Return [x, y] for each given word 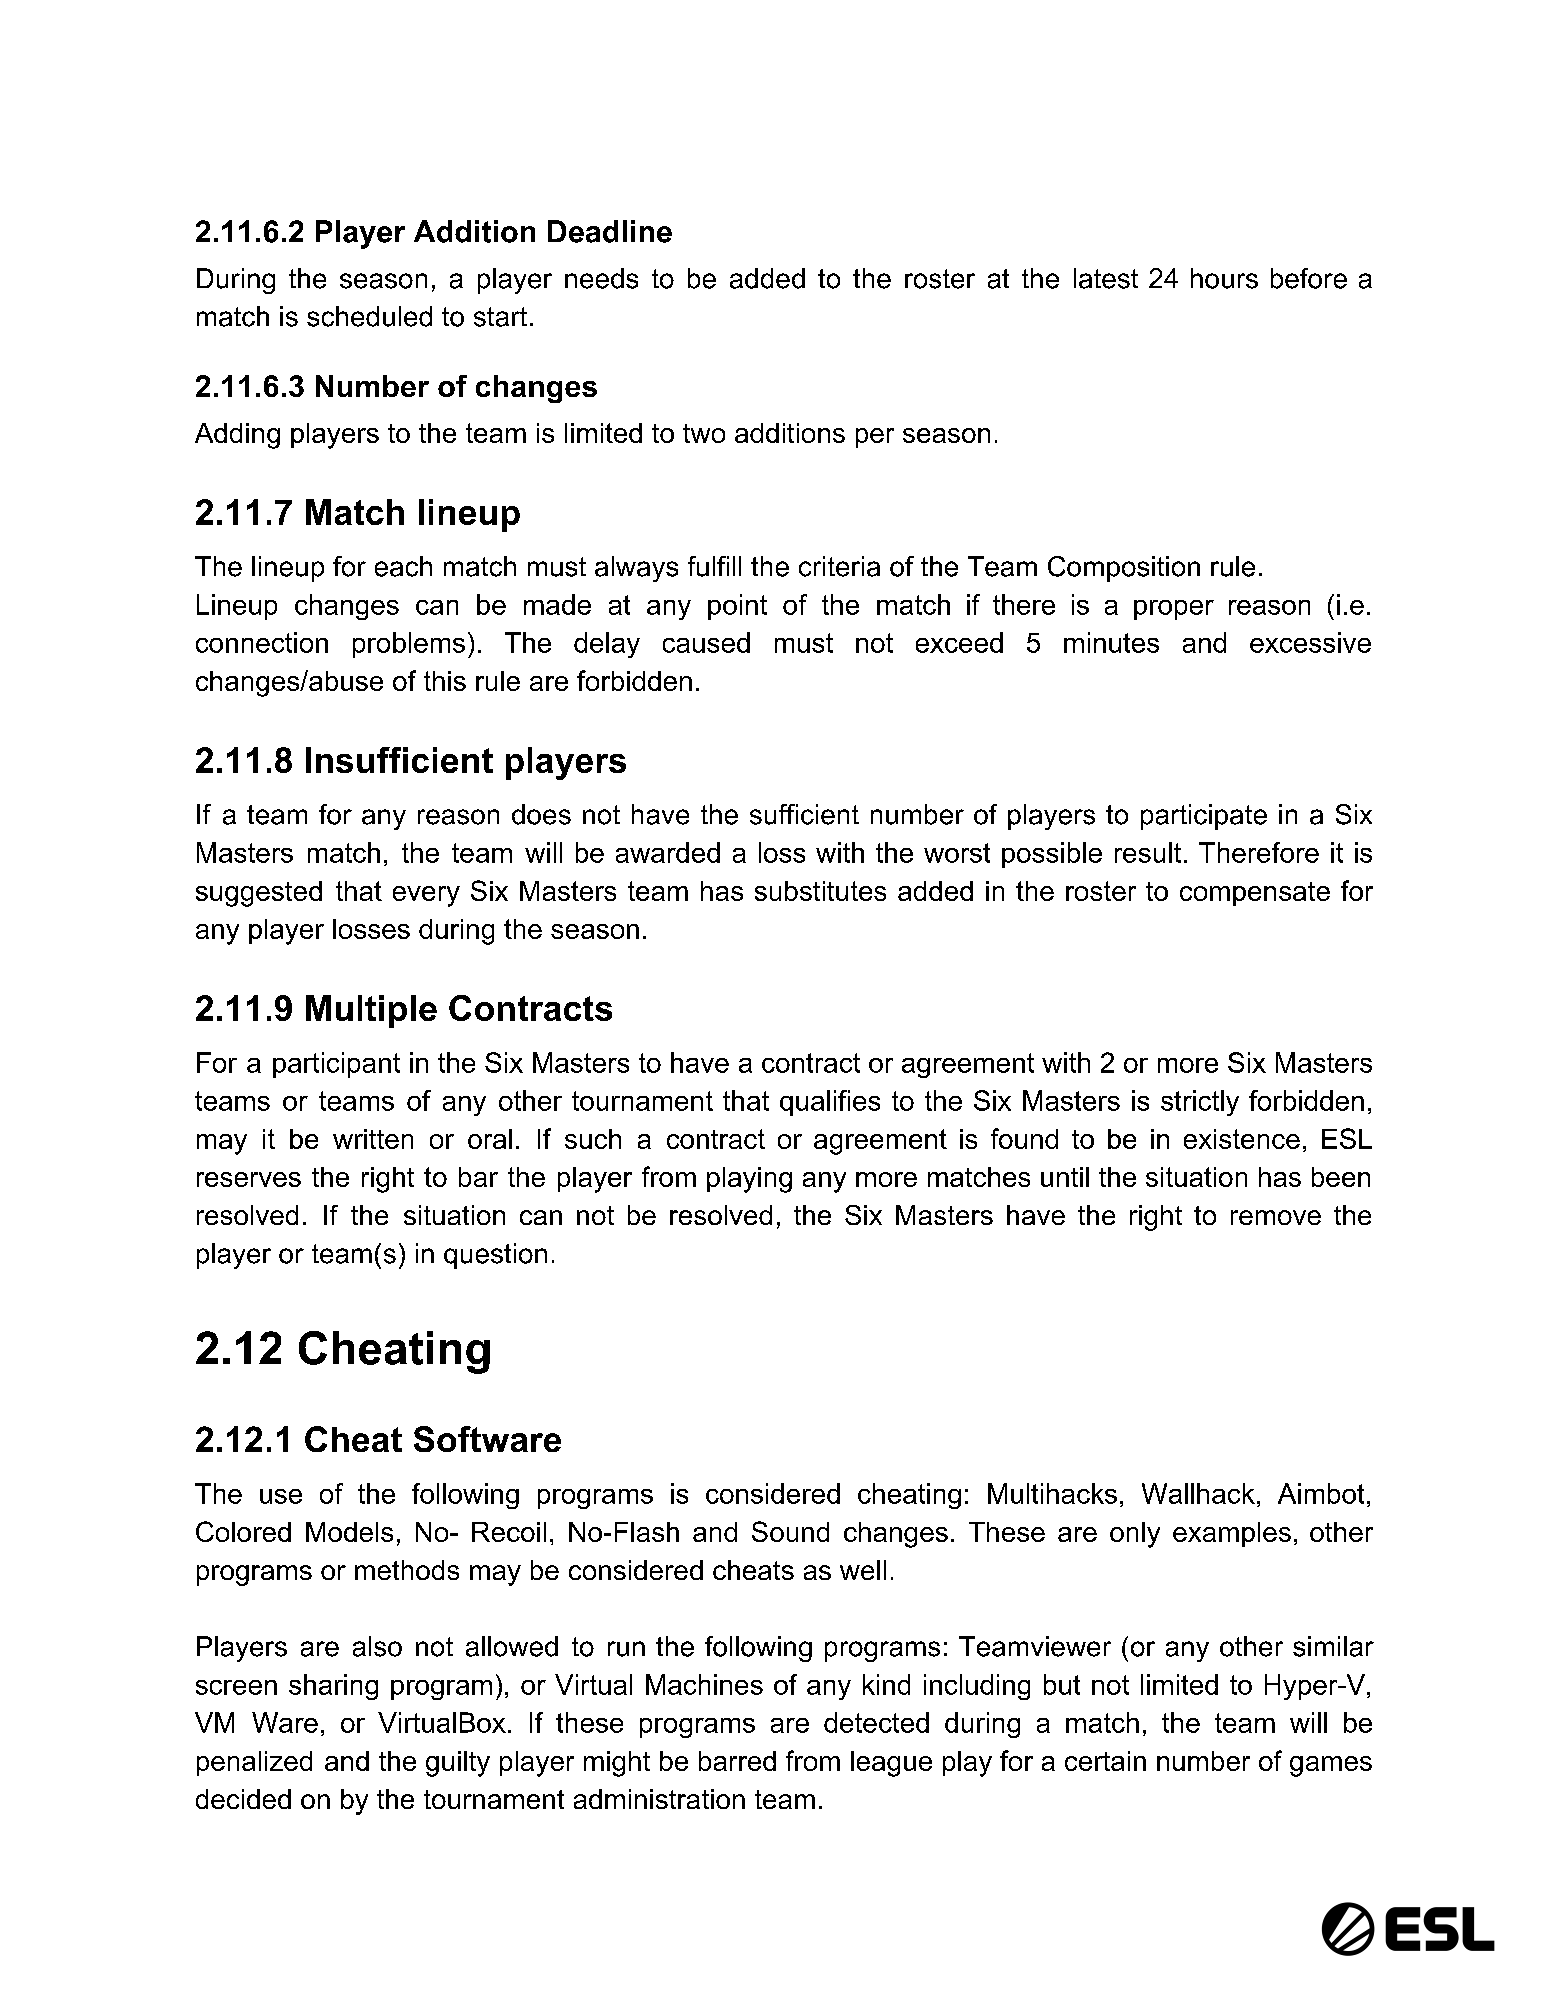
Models [349, 1532]
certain [1105, 1761]
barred [737, 1761]
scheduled [369, 316]
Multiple [371, 1011]
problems [409, 645]
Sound [790, 1531]
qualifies [830, 1103]
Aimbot [1321, 1493]
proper [1174, 610]
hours [1224, 278]
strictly [1200, 1103]
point [737, 607]
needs [601, 278]
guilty [458, 1764]
